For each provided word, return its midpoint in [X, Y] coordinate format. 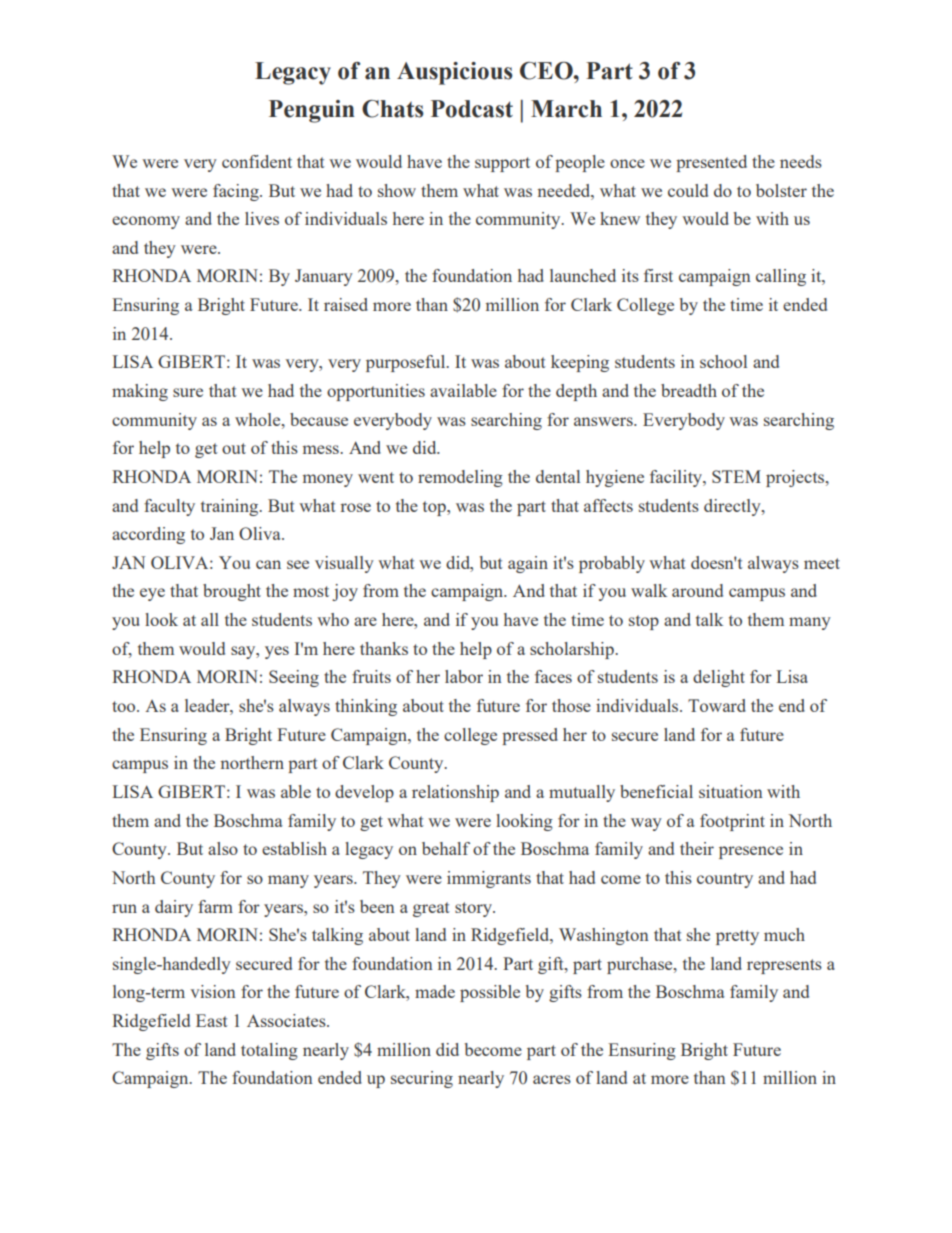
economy [146, 222]
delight [719, 678]
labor [464, 676]
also [223, 848]
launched [583, 275]
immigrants [489, 879]
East [212, 1020]
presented [711, 163]
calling [781, 277]
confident [257, 161]
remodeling [460, 478]
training [230, 507]
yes [277, 652]
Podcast [472, 109]
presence [751, 852]
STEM [736, 476]
